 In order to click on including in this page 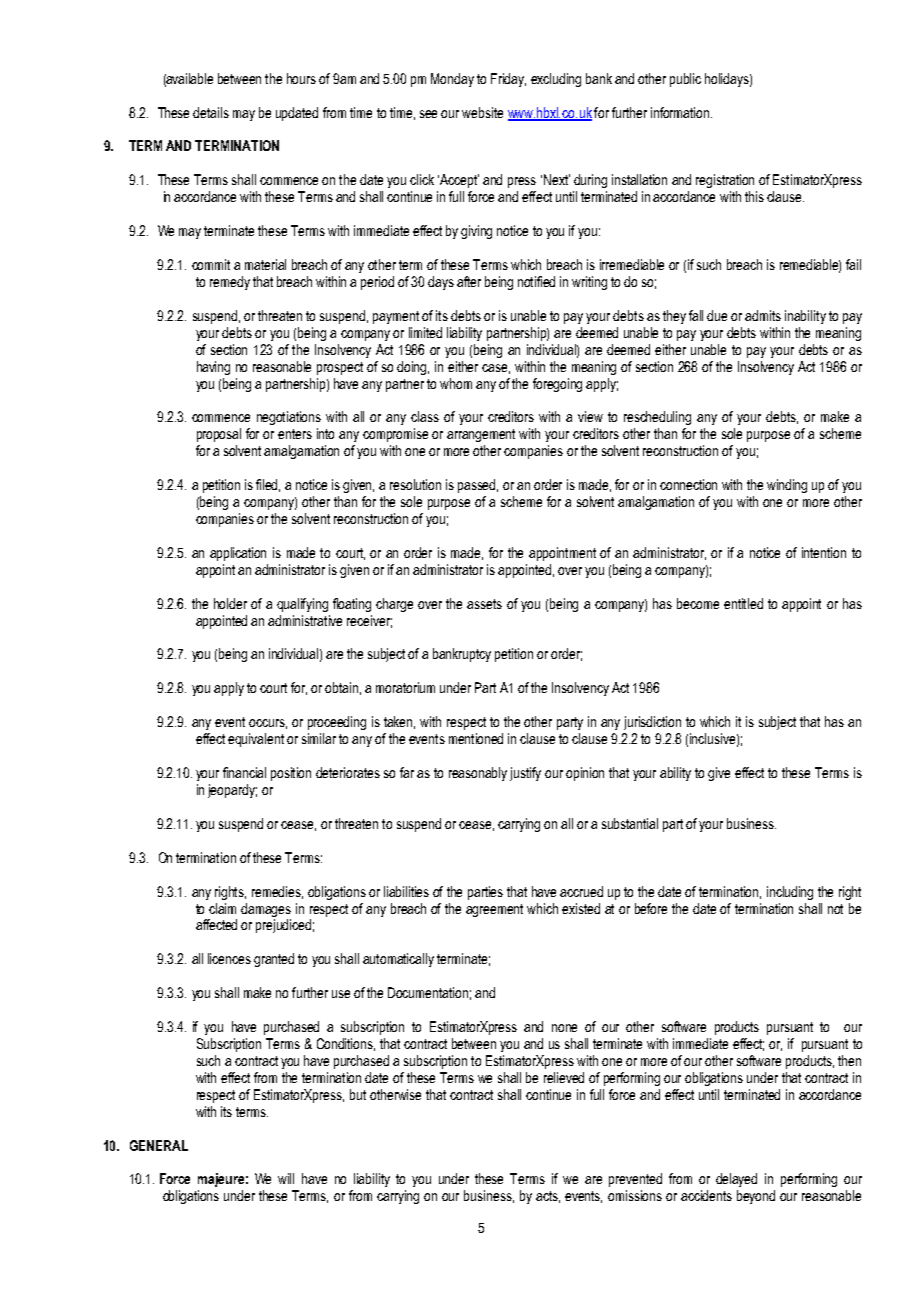, I will do `click(790, 893)`.
